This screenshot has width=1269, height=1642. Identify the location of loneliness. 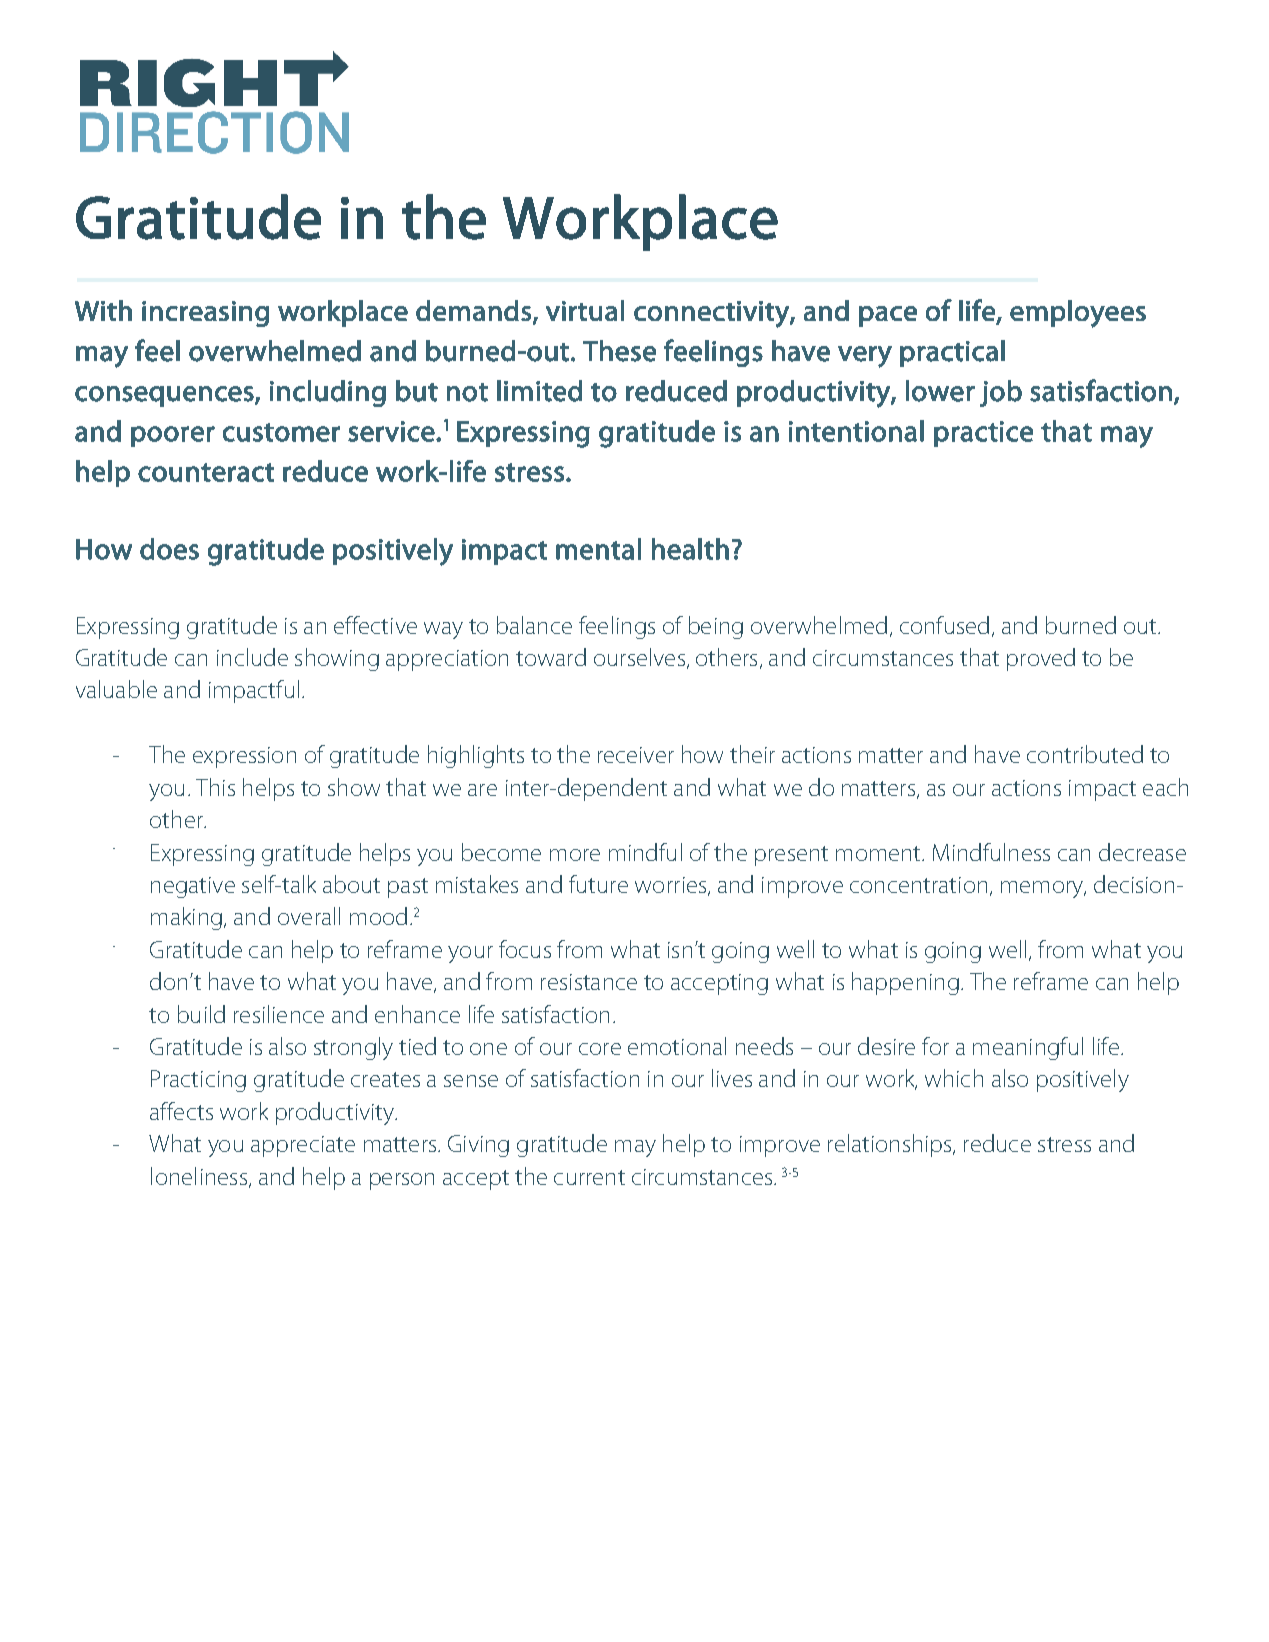
(199, 1176).
